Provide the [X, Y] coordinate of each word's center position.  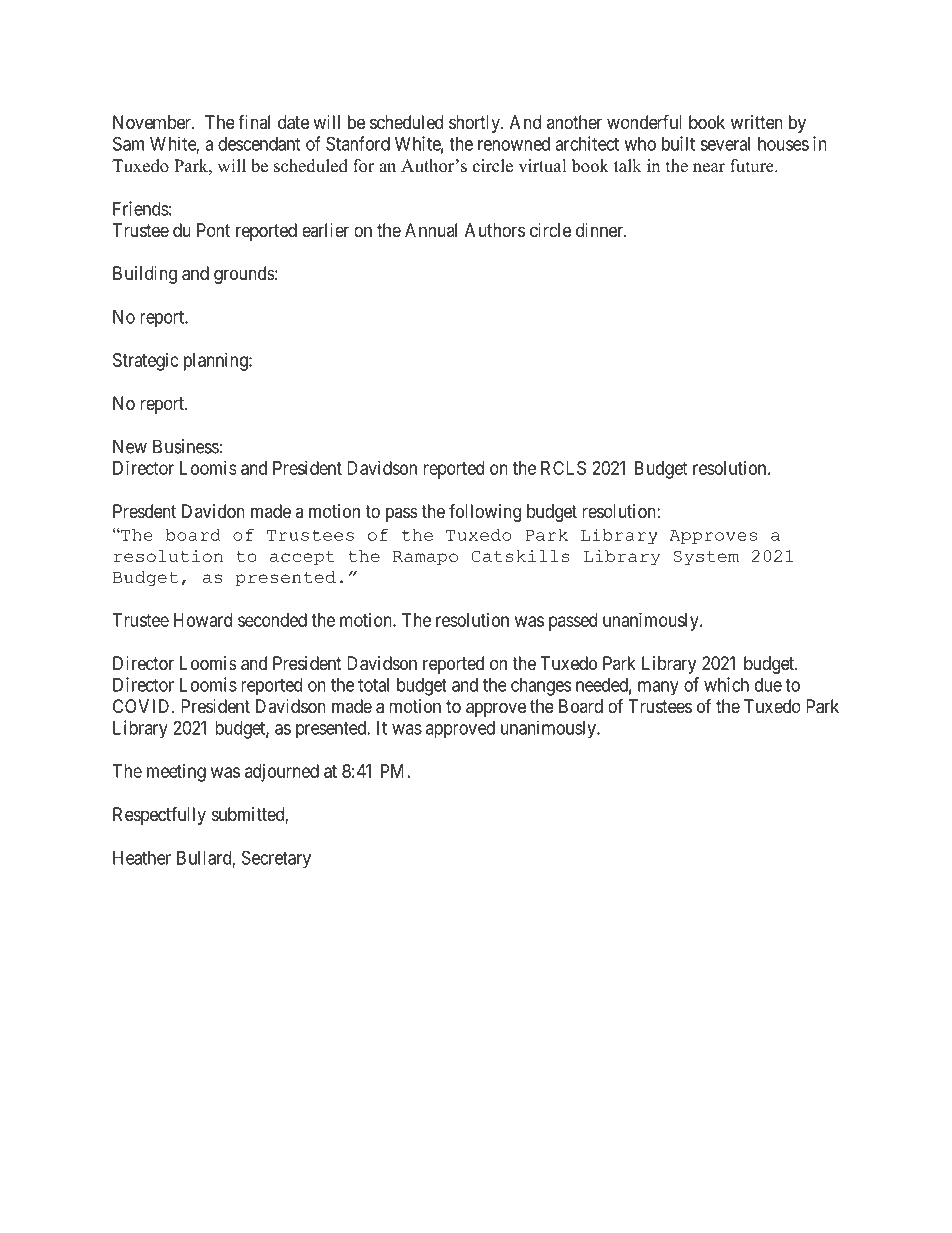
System [706, 558]
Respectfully [159, 815]
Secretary [276, 859]
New [130, 446]
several [725, 144]
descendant [259, 144]
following [485, 512]
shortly [475, 124]
